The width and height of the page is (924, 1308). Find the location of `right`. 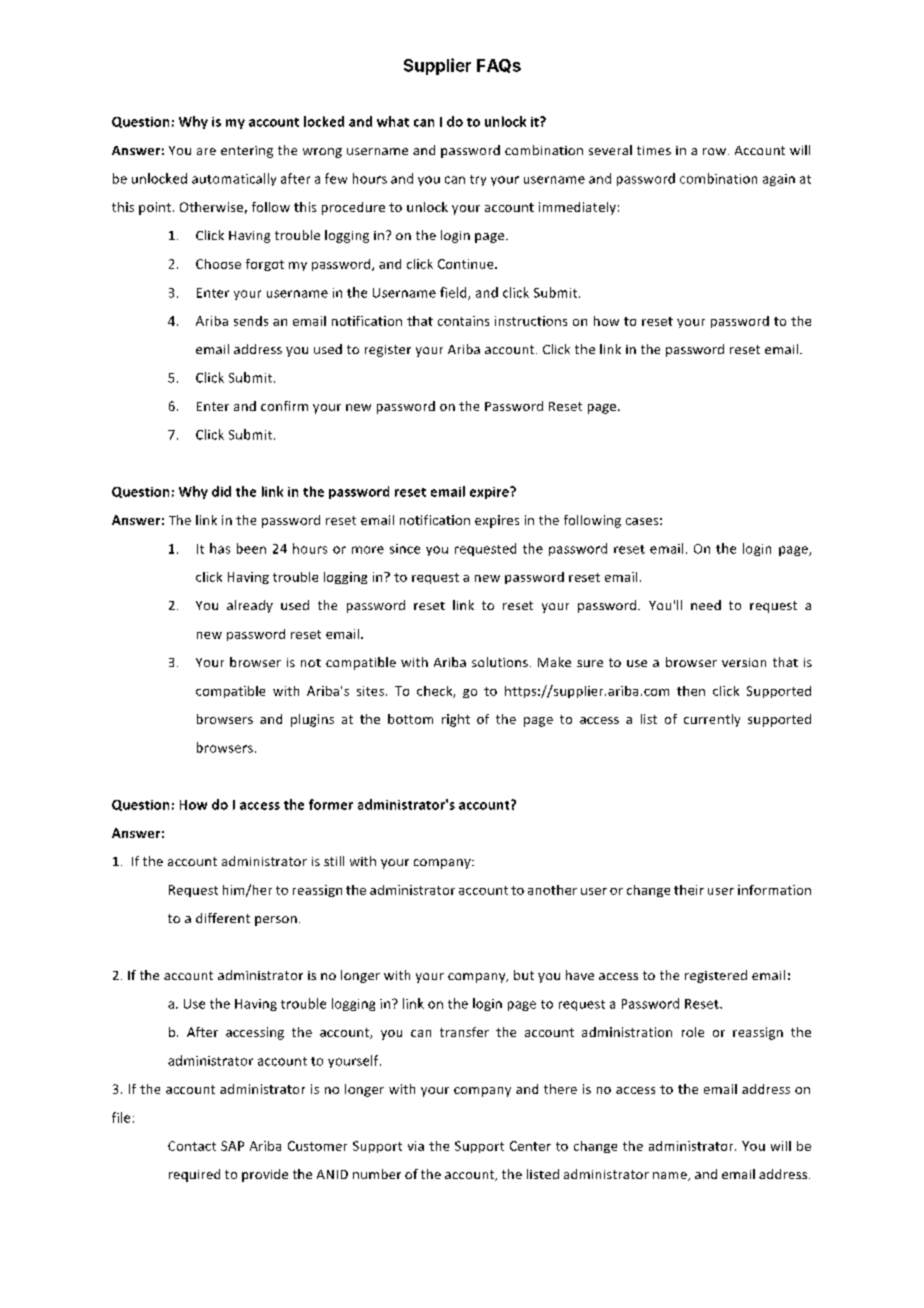

right is located at coordinates (456, 720).
